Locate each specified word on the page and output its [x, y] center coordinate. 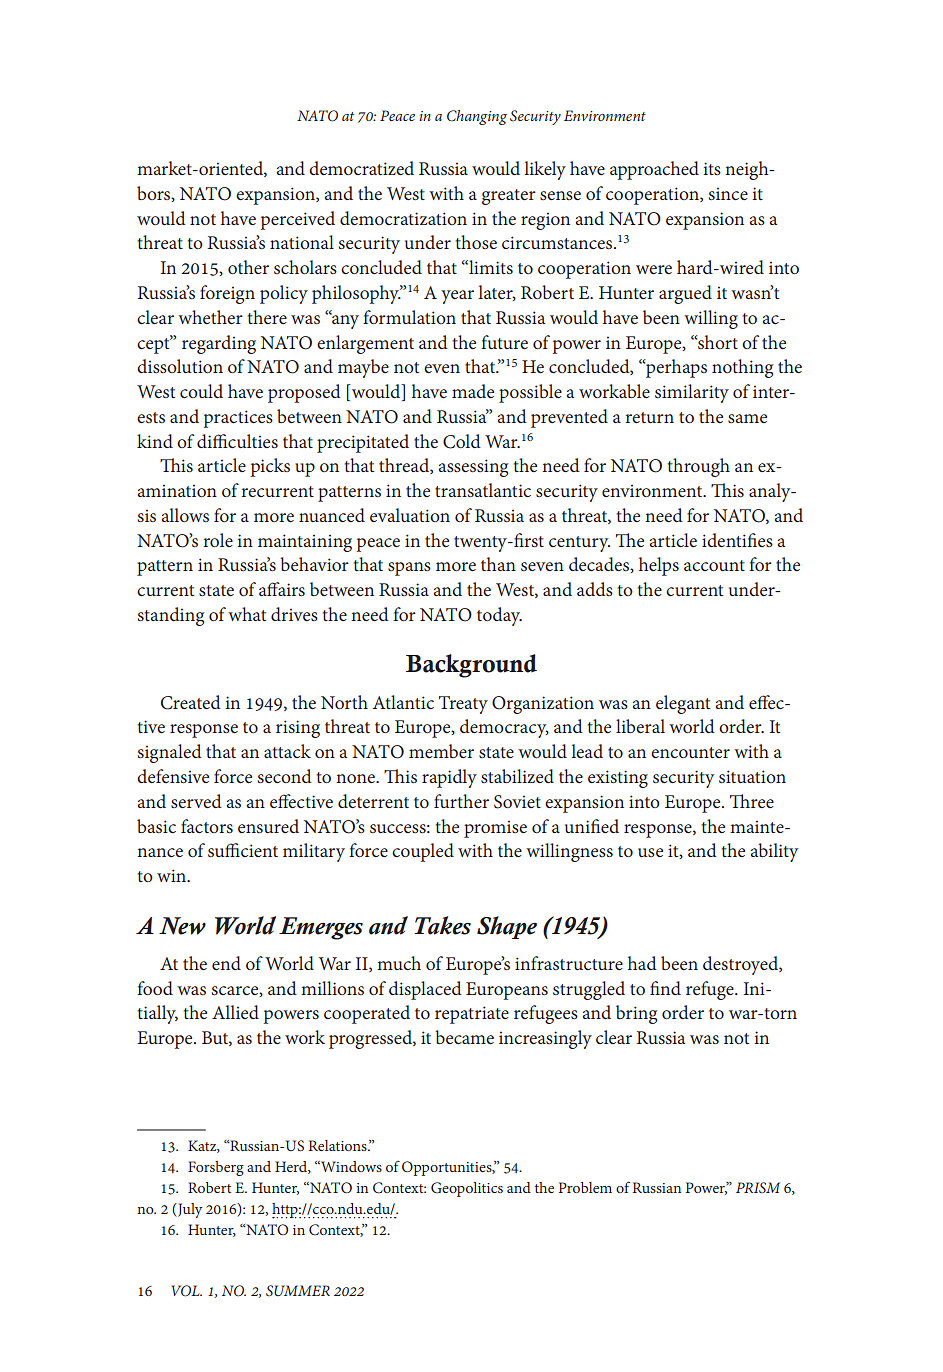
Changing [477, 117]
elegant [683, 704]
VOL [187, 1291]
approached [654, 170]
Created [191, 702]
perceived [298, 220]
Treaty [463, 705]
